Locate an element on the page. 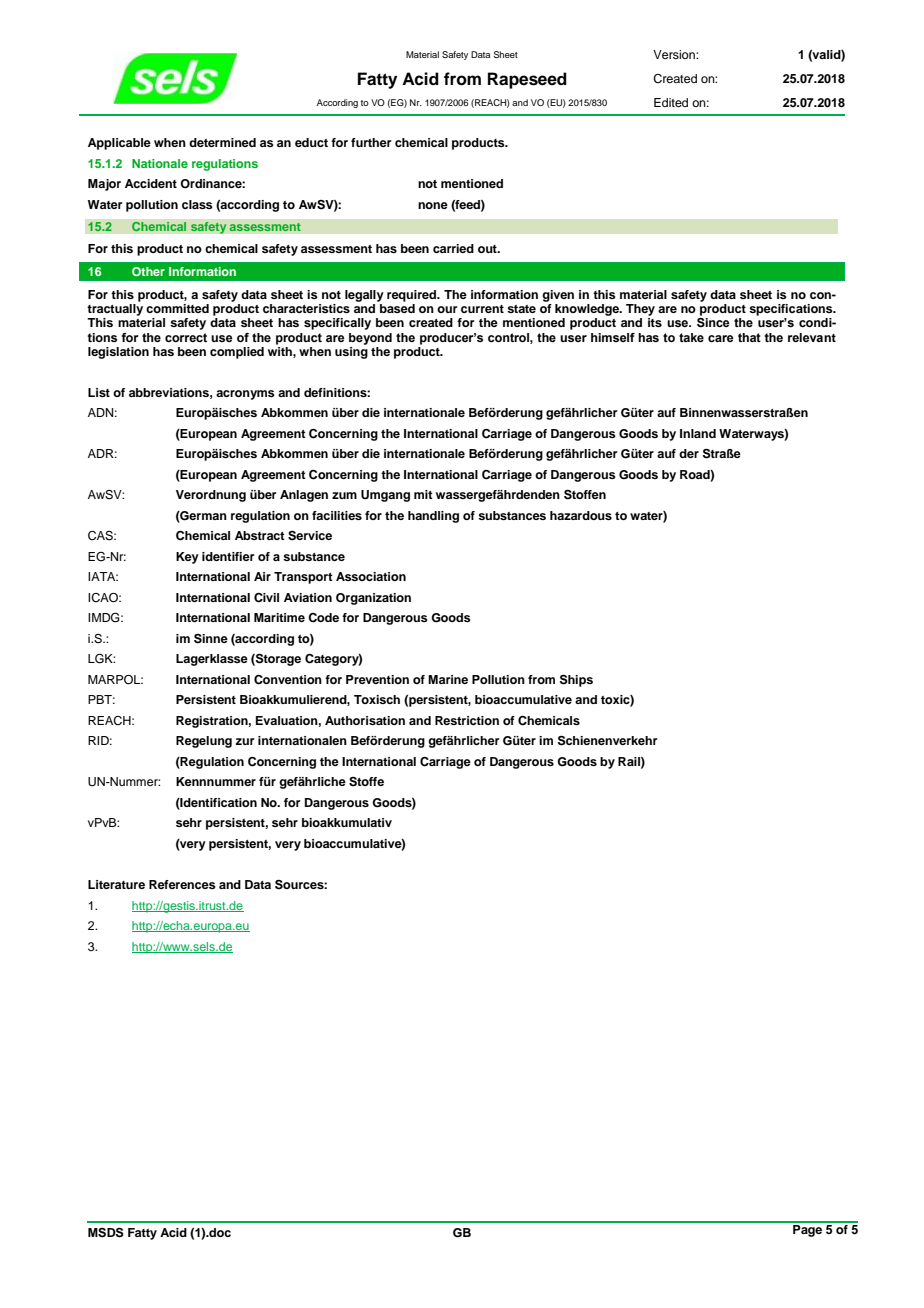 The image size is (924, 1308). Edited is located at coordinates (671, 102).
